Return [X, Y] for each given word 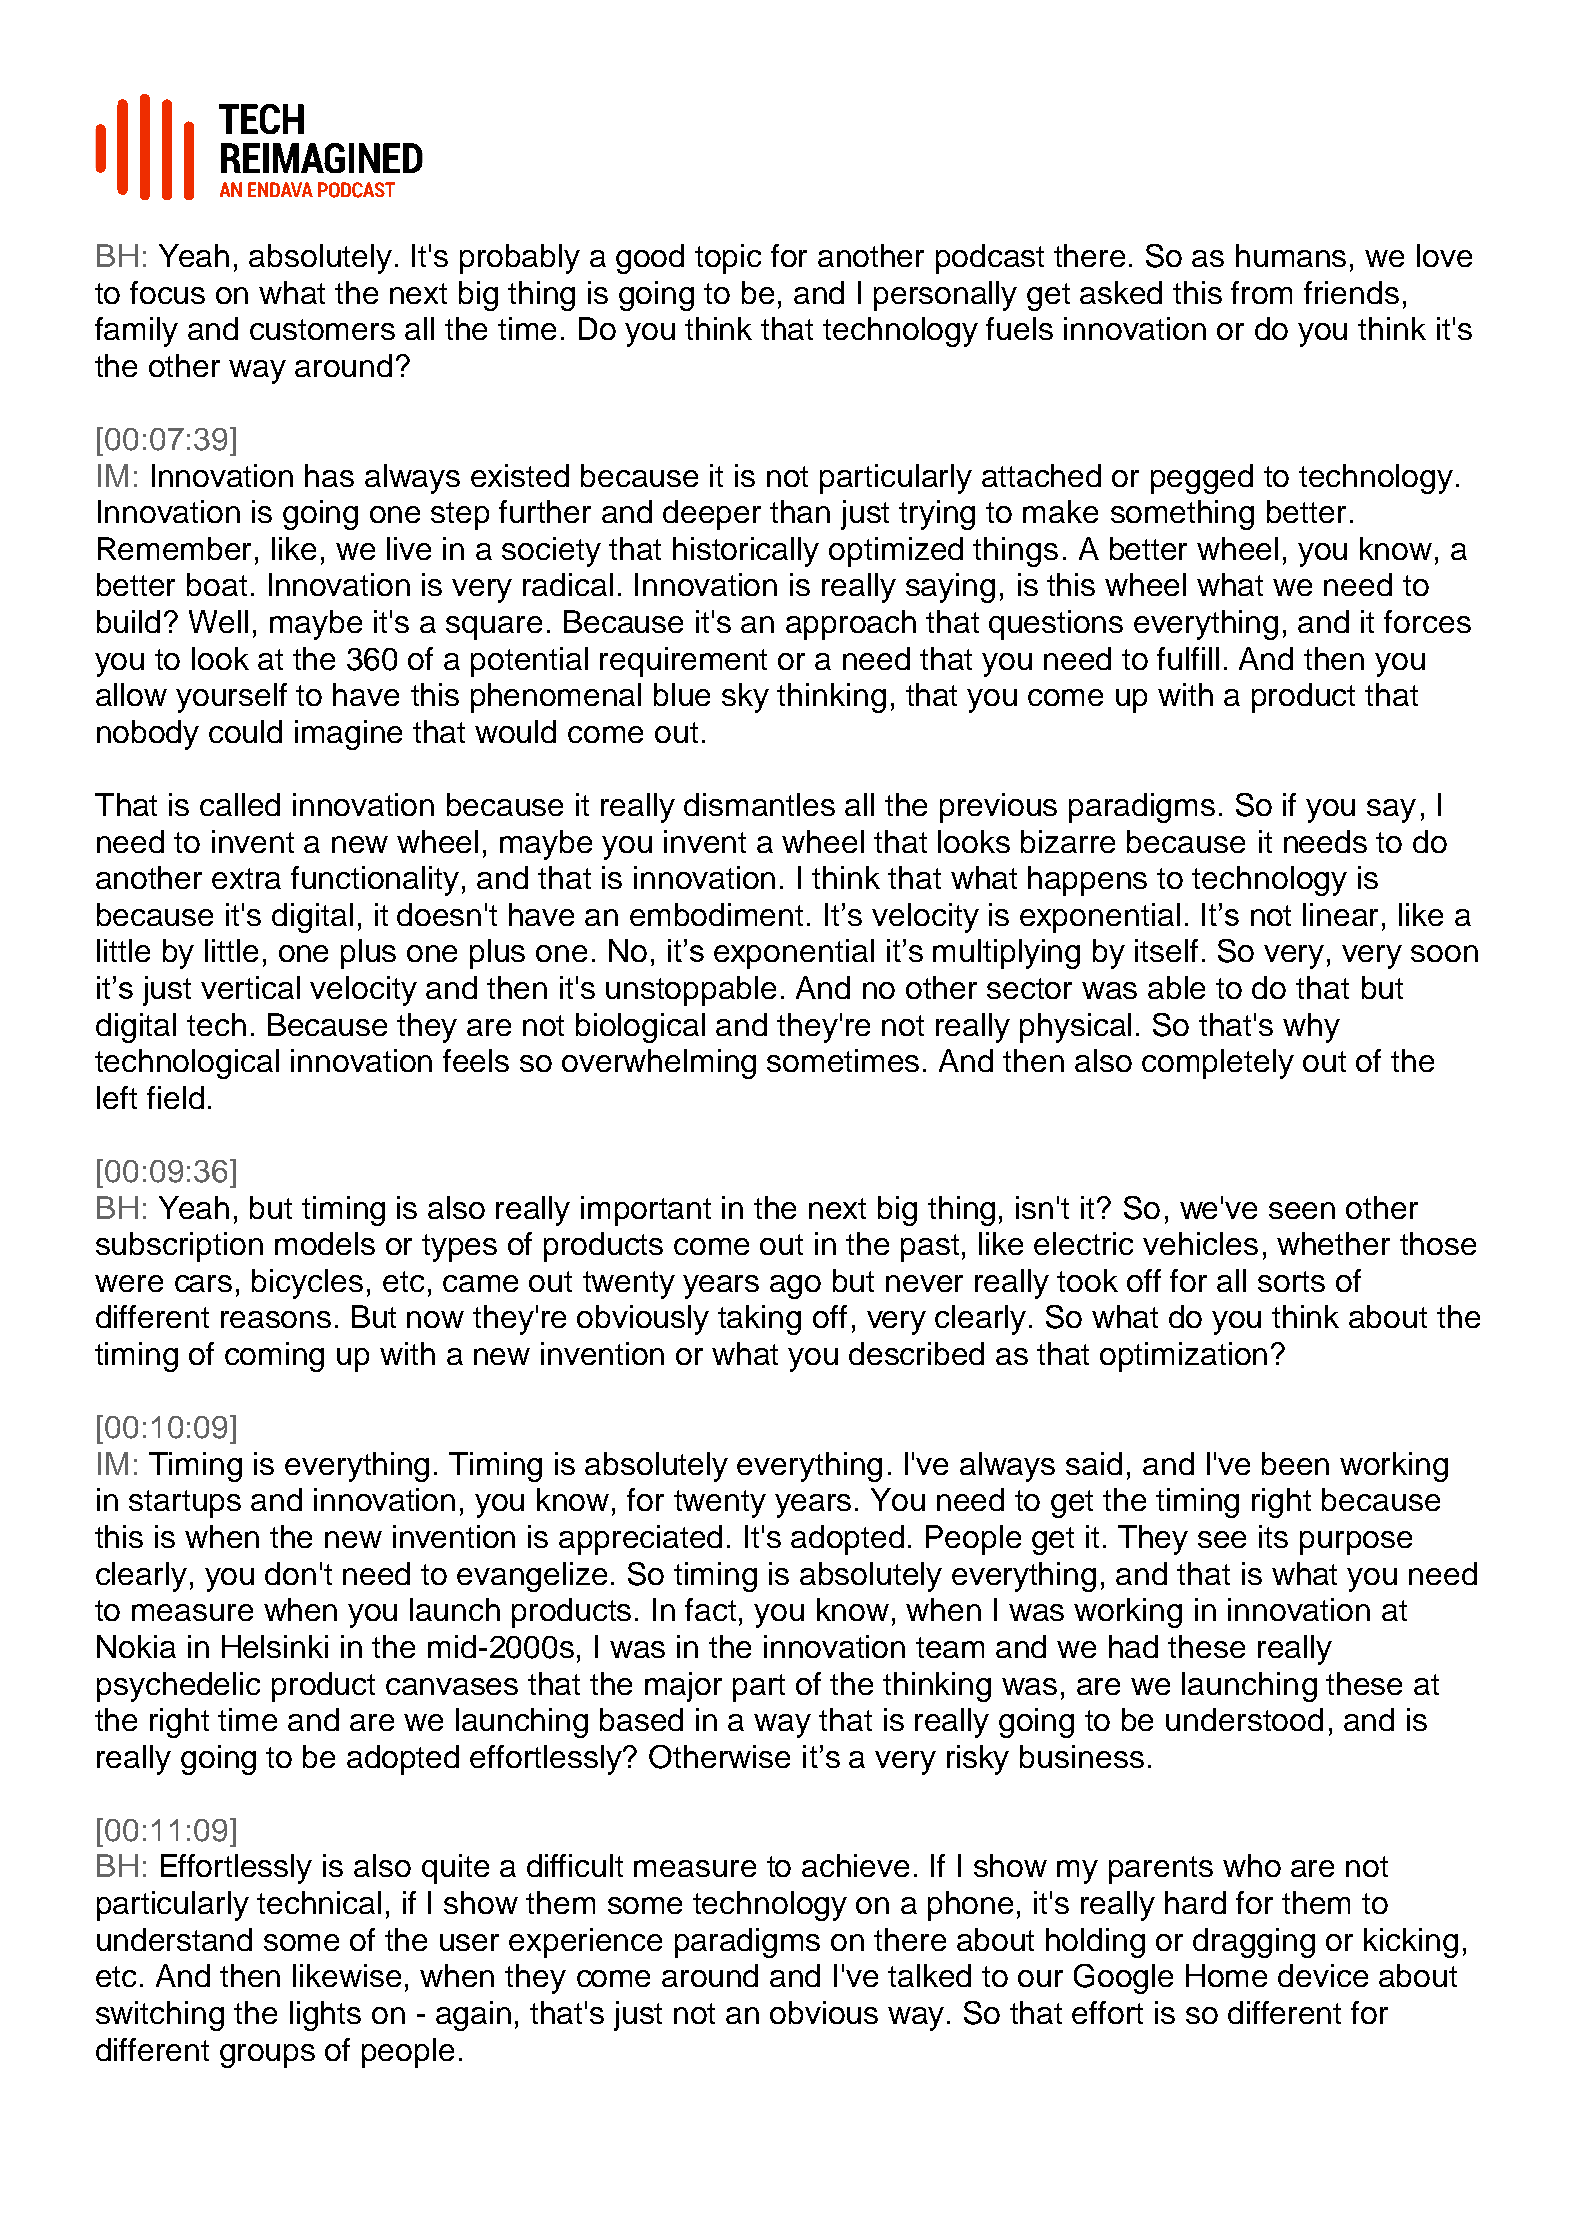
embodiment [716, 914]
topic [728, 259]
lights [325, 2016]
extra [246, 878]
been [1295, 1463]
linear [1340, 914]
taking [759, 1320]
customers [322, 329]
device [1323, 1975]
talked [929, 1975]
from [1261, 292]
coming [274, 1357]
